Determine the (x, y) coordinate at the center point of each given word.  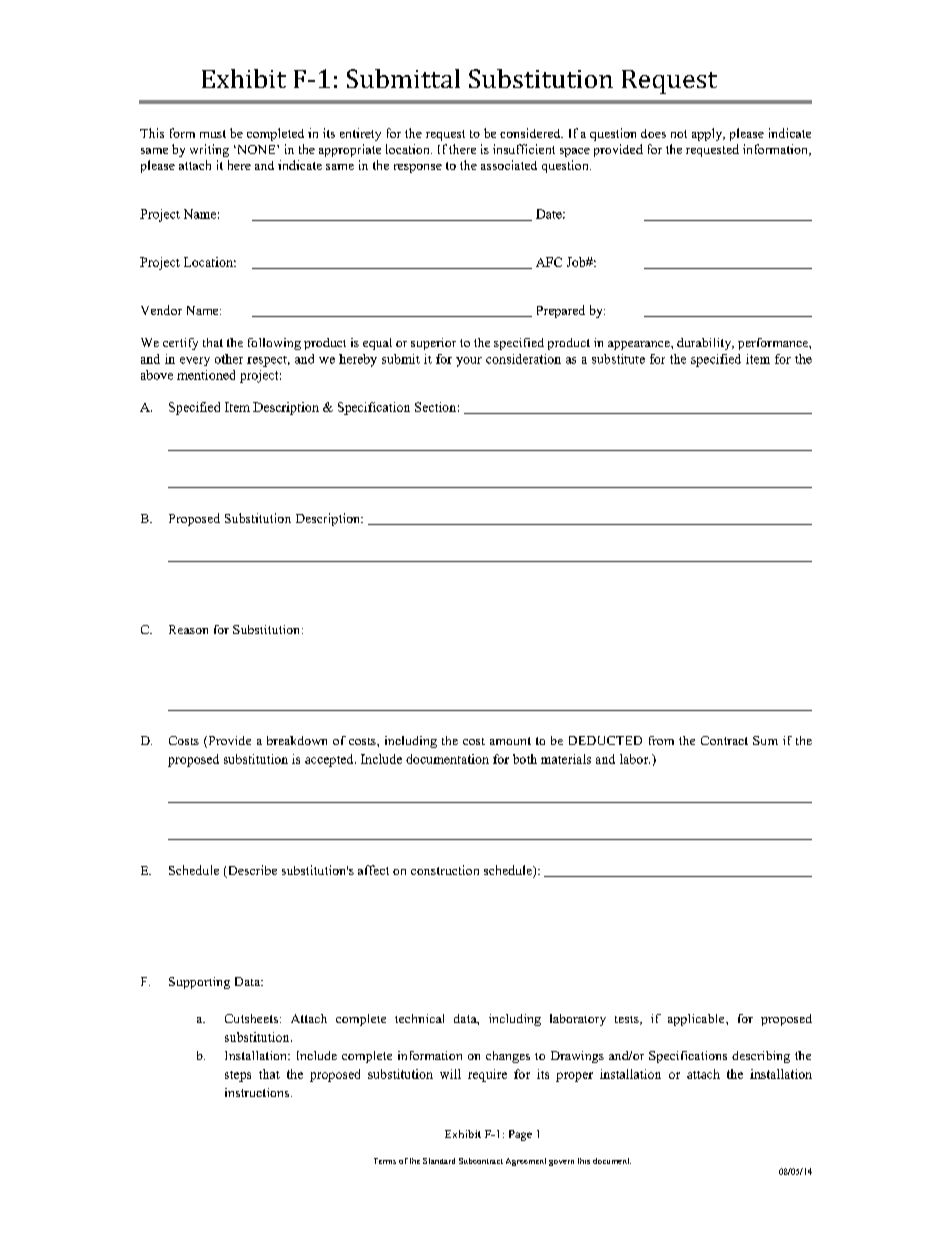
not (679, 134)
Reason (188, 629)
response (418, 168)
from (661, 740)
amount (510, 741)
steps (238, 1076)
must (213, 134)
